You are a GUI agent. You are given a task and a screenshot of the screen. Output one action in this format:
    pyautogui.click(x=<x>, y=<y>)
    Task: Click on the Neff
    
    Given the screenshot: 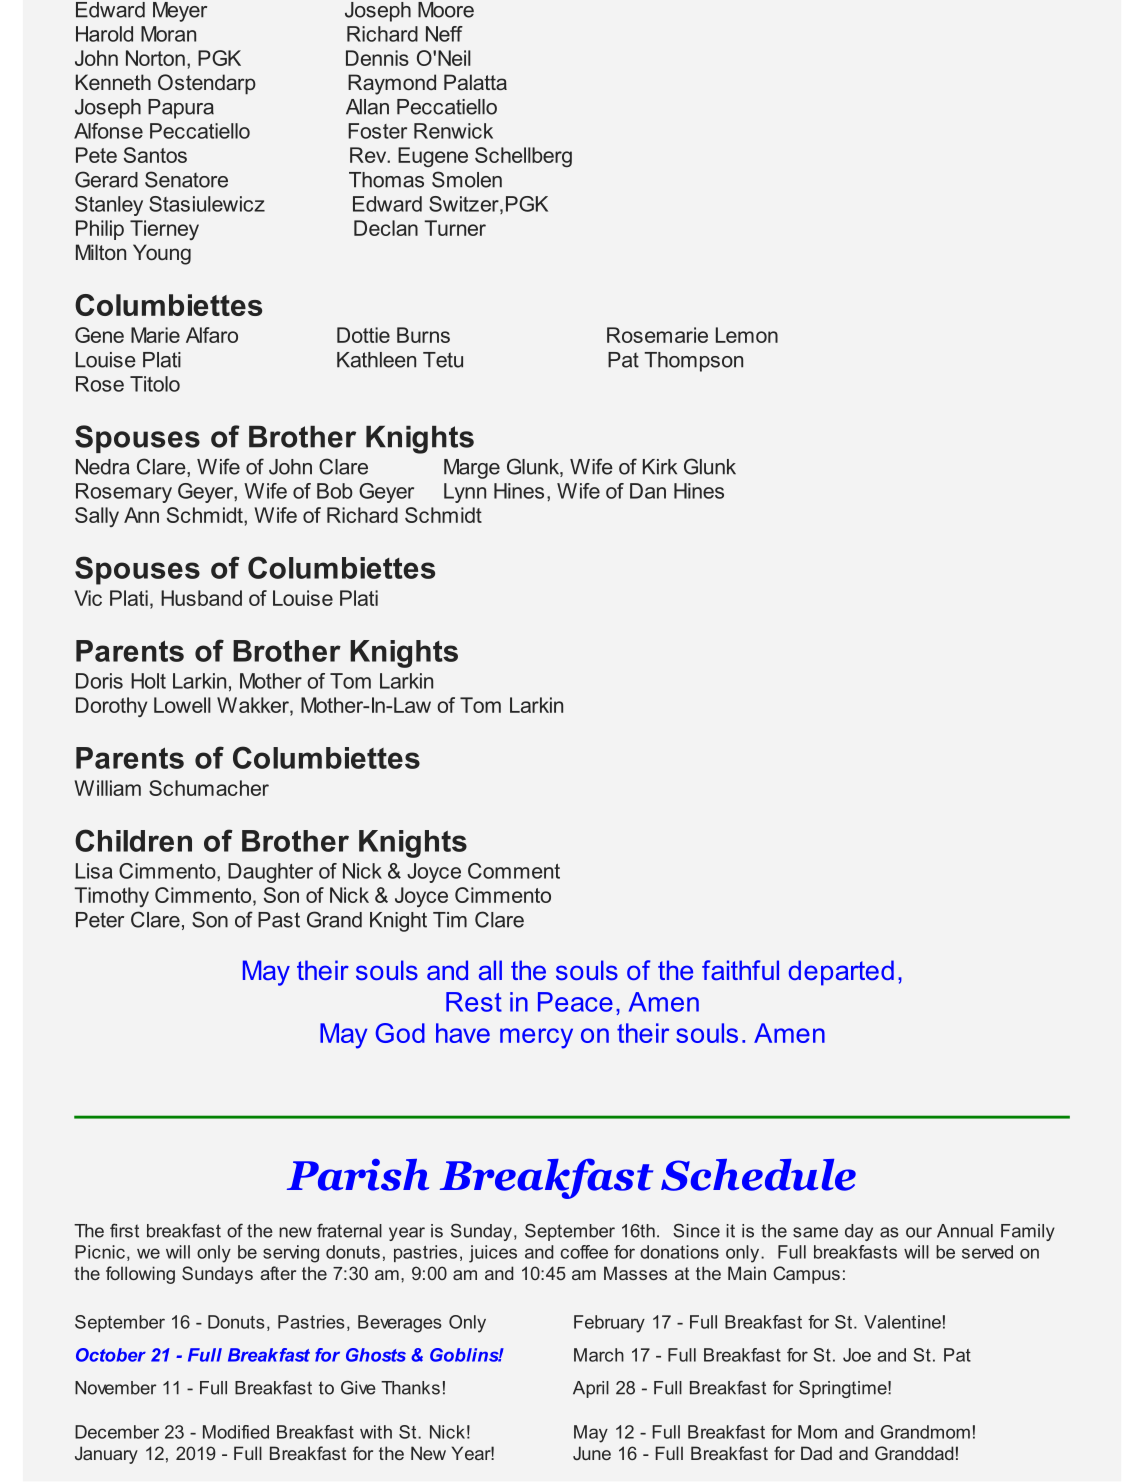 What is the action you would take?
    pyautogui.click(x=444, y=34)
